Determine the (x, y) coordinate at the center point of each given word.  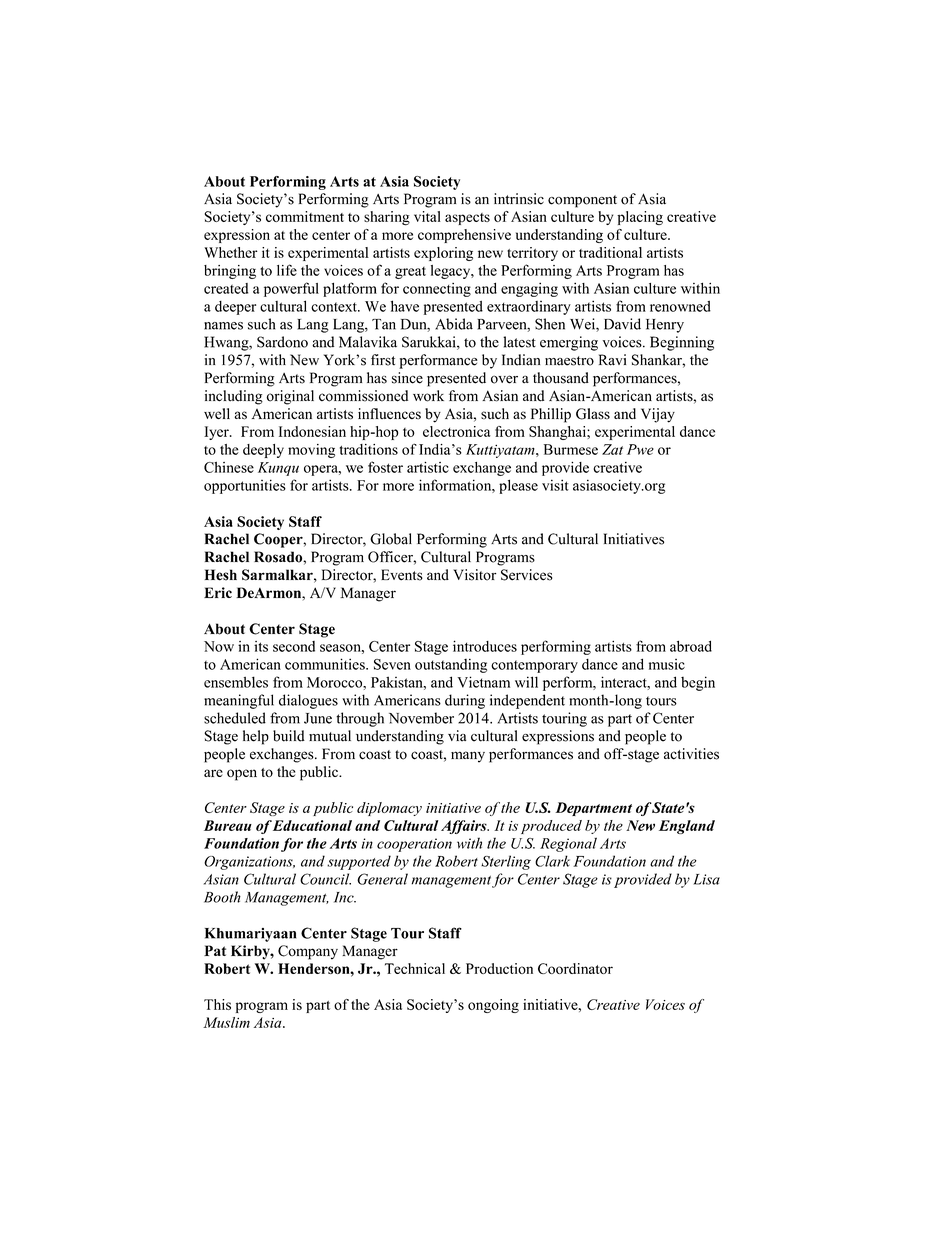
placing (640, 218)
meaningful (239, 701)
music (667, 664)
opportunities (245, 486)
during (465, 701)
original (290, 397)
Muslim (226, 1022)
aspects (467, 219)
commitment (305, 216)
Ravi (612, 360)
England (687, 827)
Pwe (640, 449)
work (428, 396)
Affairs (465, 827)
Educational (312, 825)
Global (391, 539)
